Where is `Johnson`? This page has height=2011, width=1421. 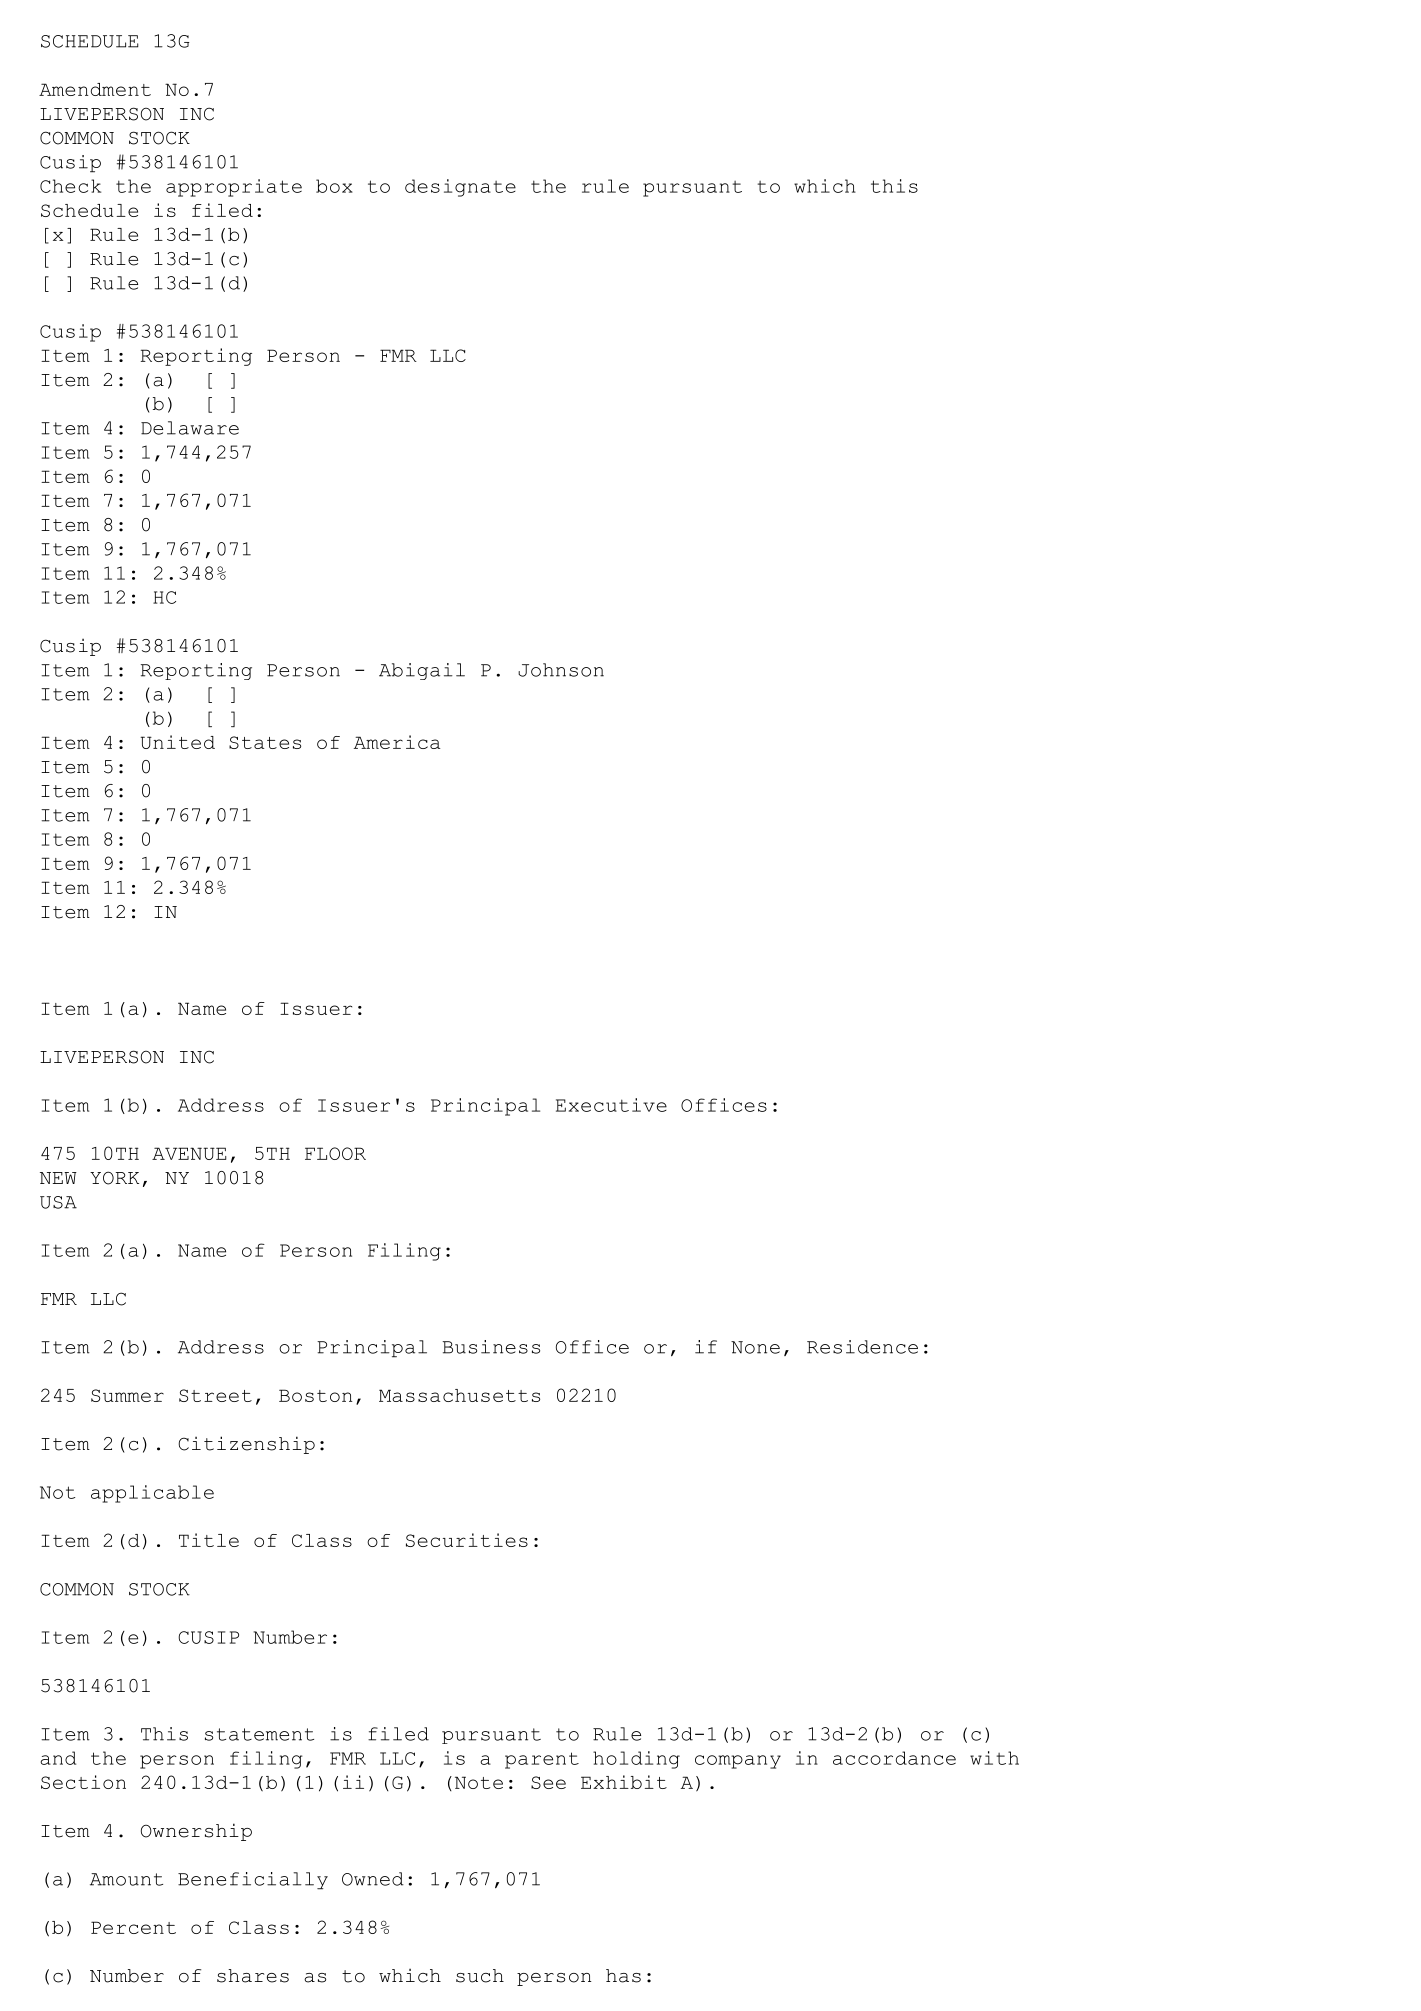
Johnson is located at coordinates (561, 670).
